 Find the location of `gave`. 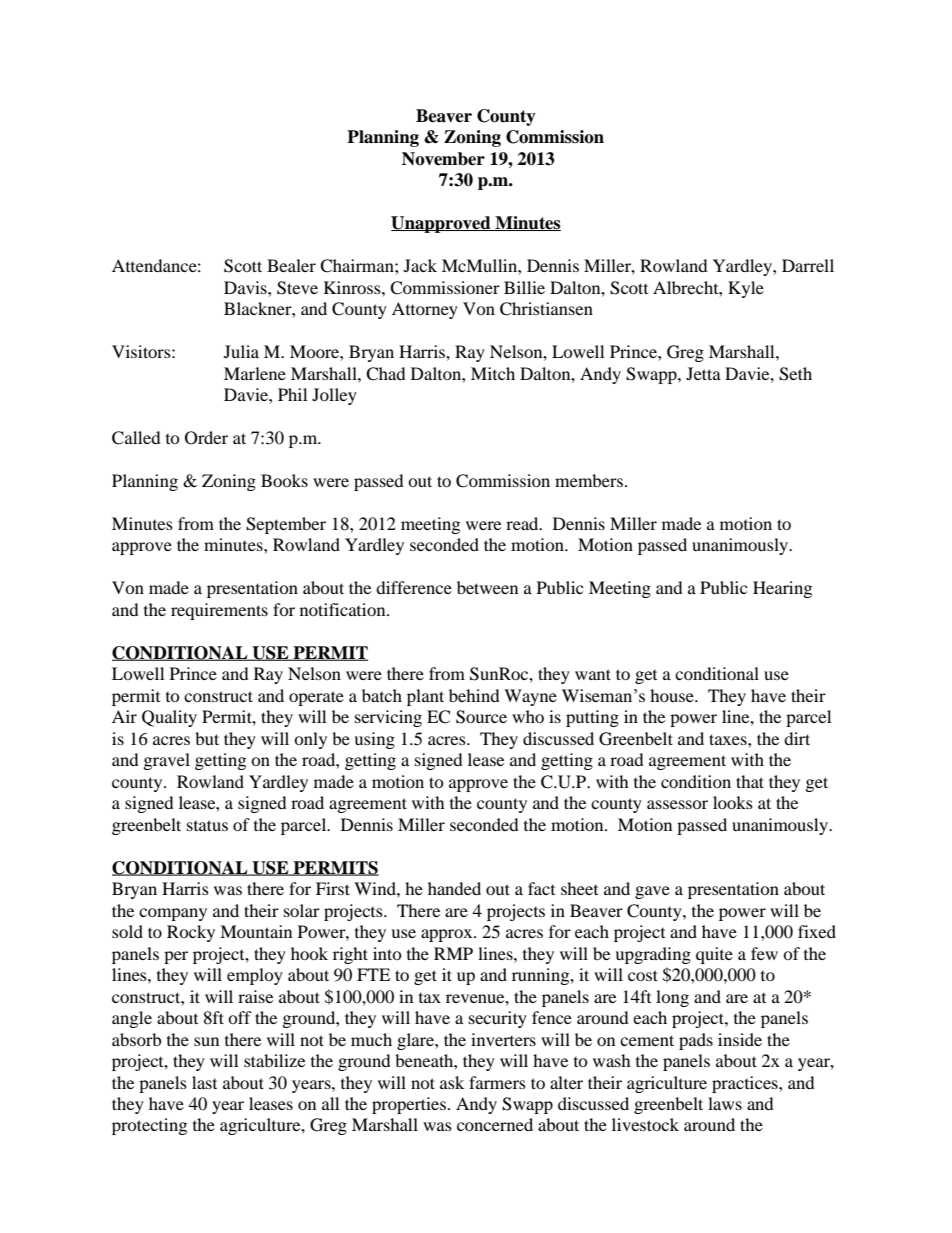

gave is located at coordinates (652, 892).
